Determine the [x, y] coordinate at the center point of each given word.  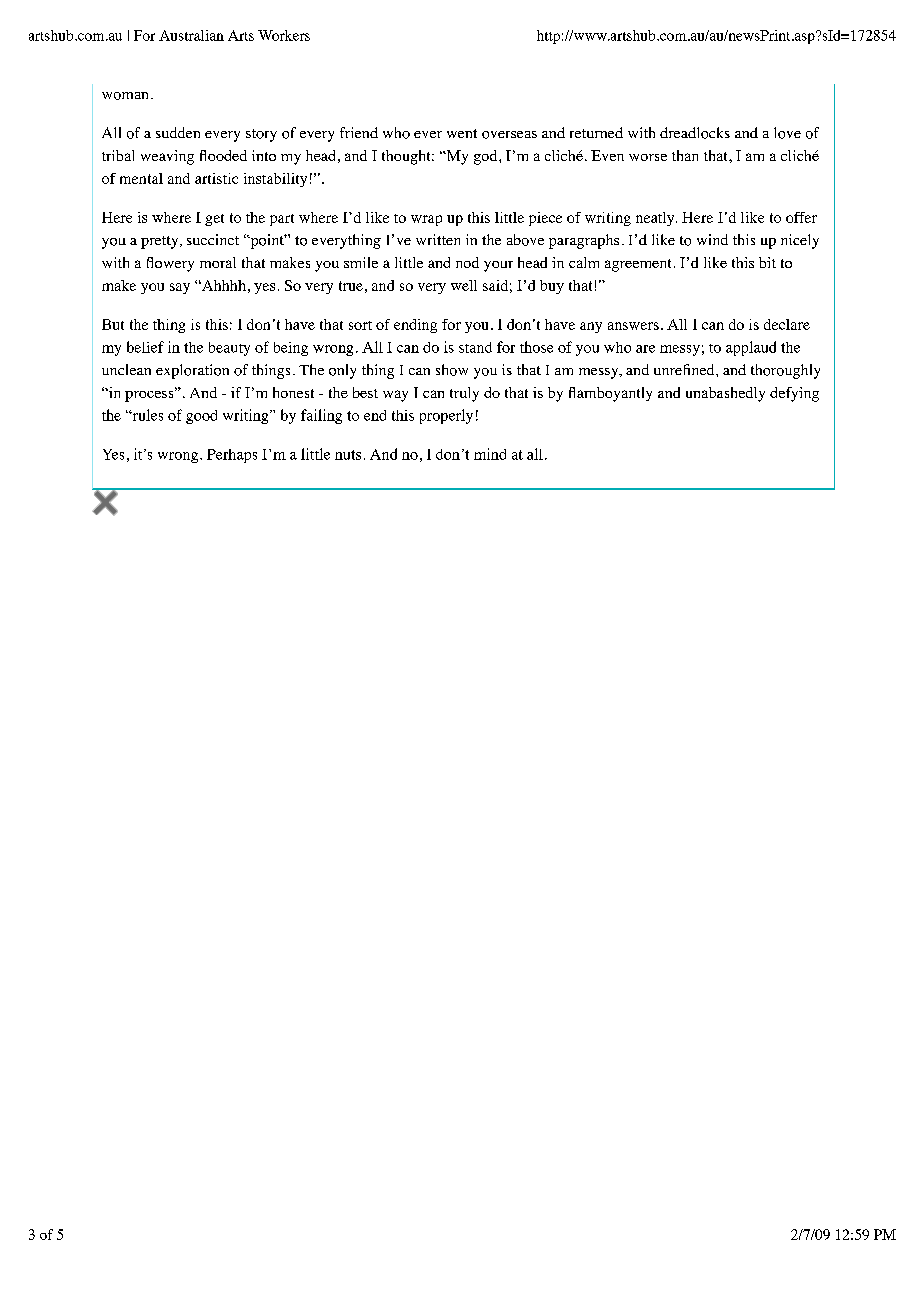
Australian [191, 35]
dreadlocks [695, 133]
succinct [213, 239]
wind [712, 239]
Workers [284, 35]
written [438, 239]
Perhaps [232, 456]
